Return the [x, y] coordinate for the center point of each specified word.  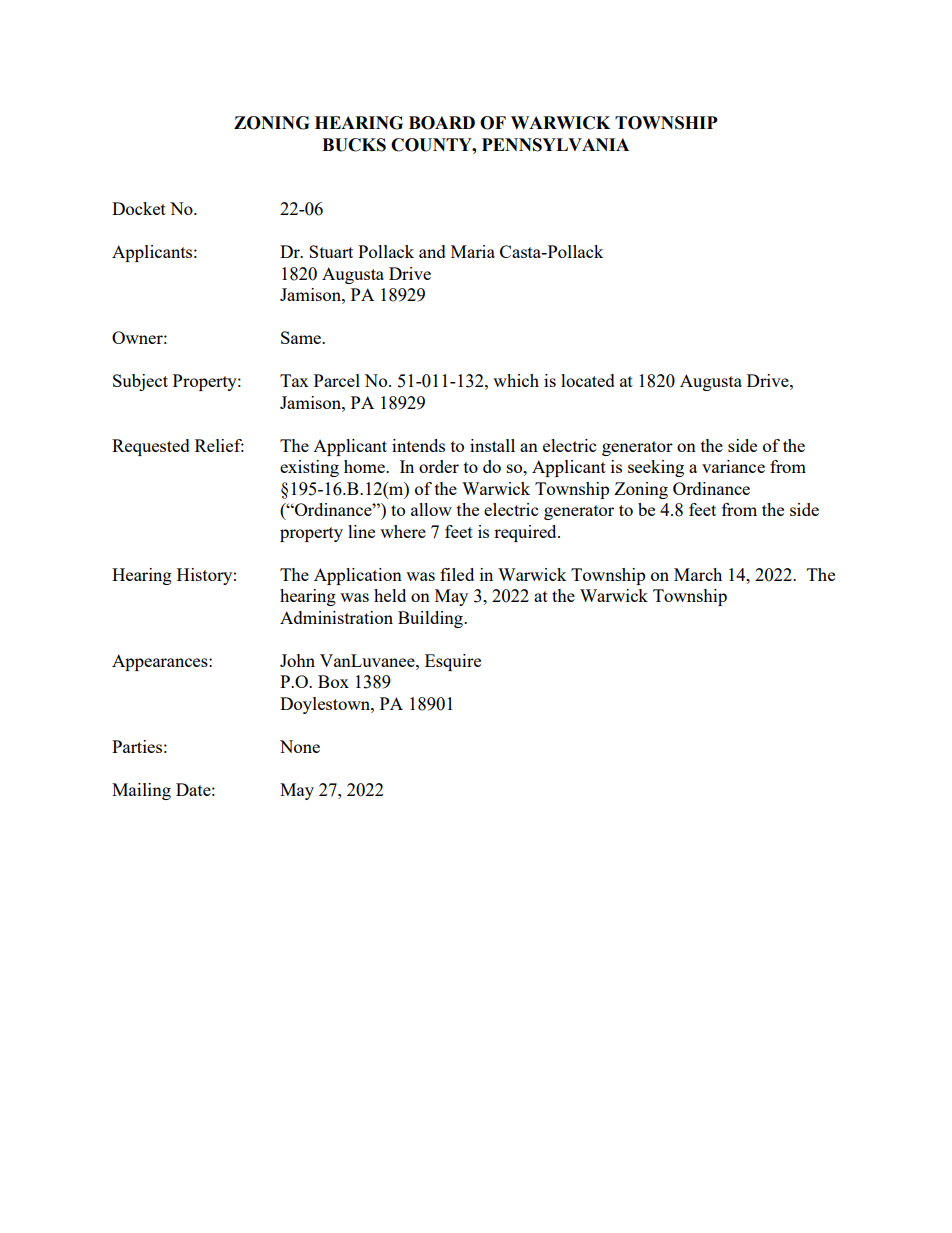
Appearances [161, 662]
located [588, 380]
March [698, 574]
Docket [139, 208]
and [432, 251]
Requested [151, 447]
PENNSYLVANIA [555, 145]
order [439, 466]
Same [302, 337]
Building [431, 619]
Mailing [141, 791]
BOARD [442, 123]
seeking [656, 468]
